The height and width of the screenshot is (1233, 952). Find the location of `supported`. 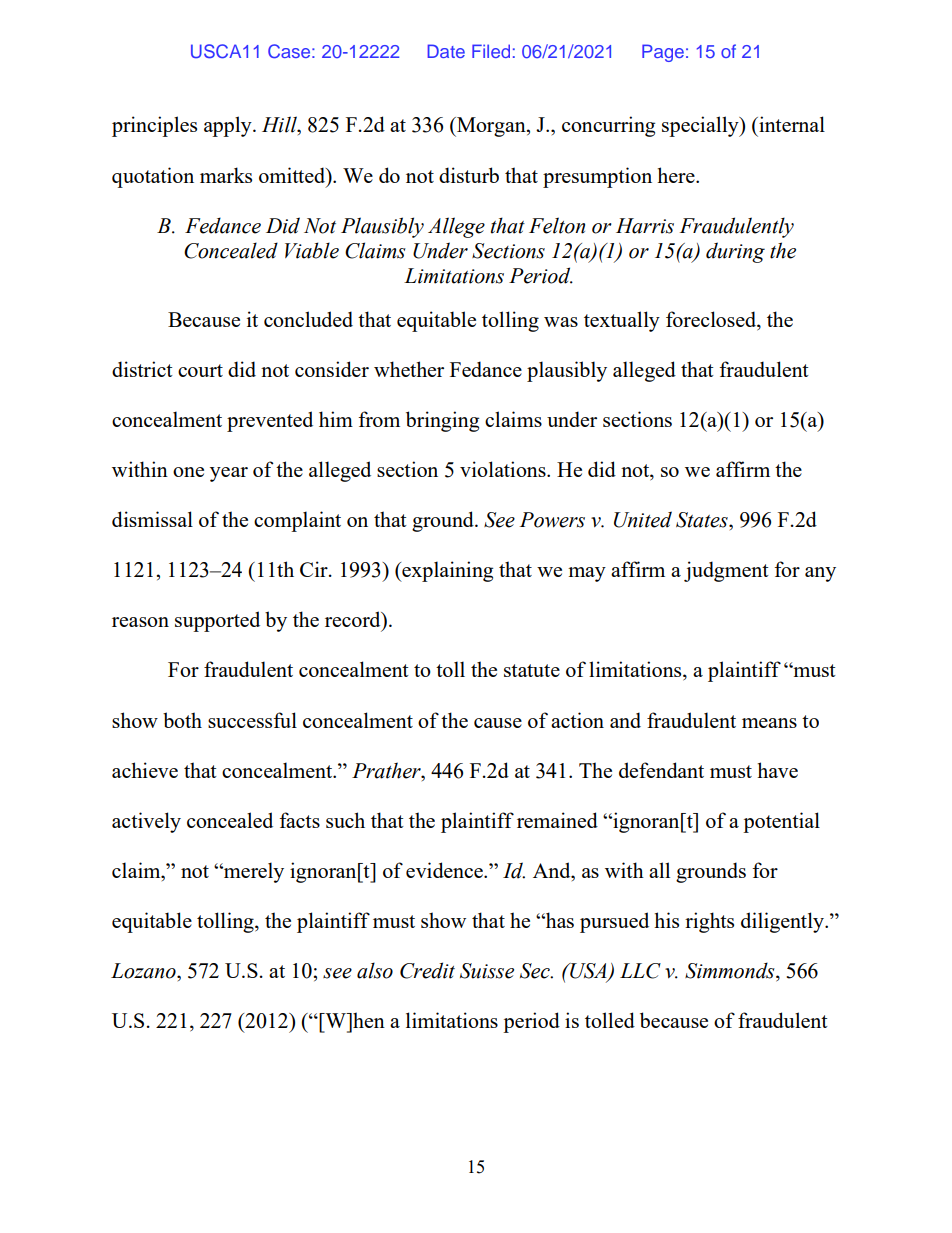

supported is located at coordinates (217, 621).
